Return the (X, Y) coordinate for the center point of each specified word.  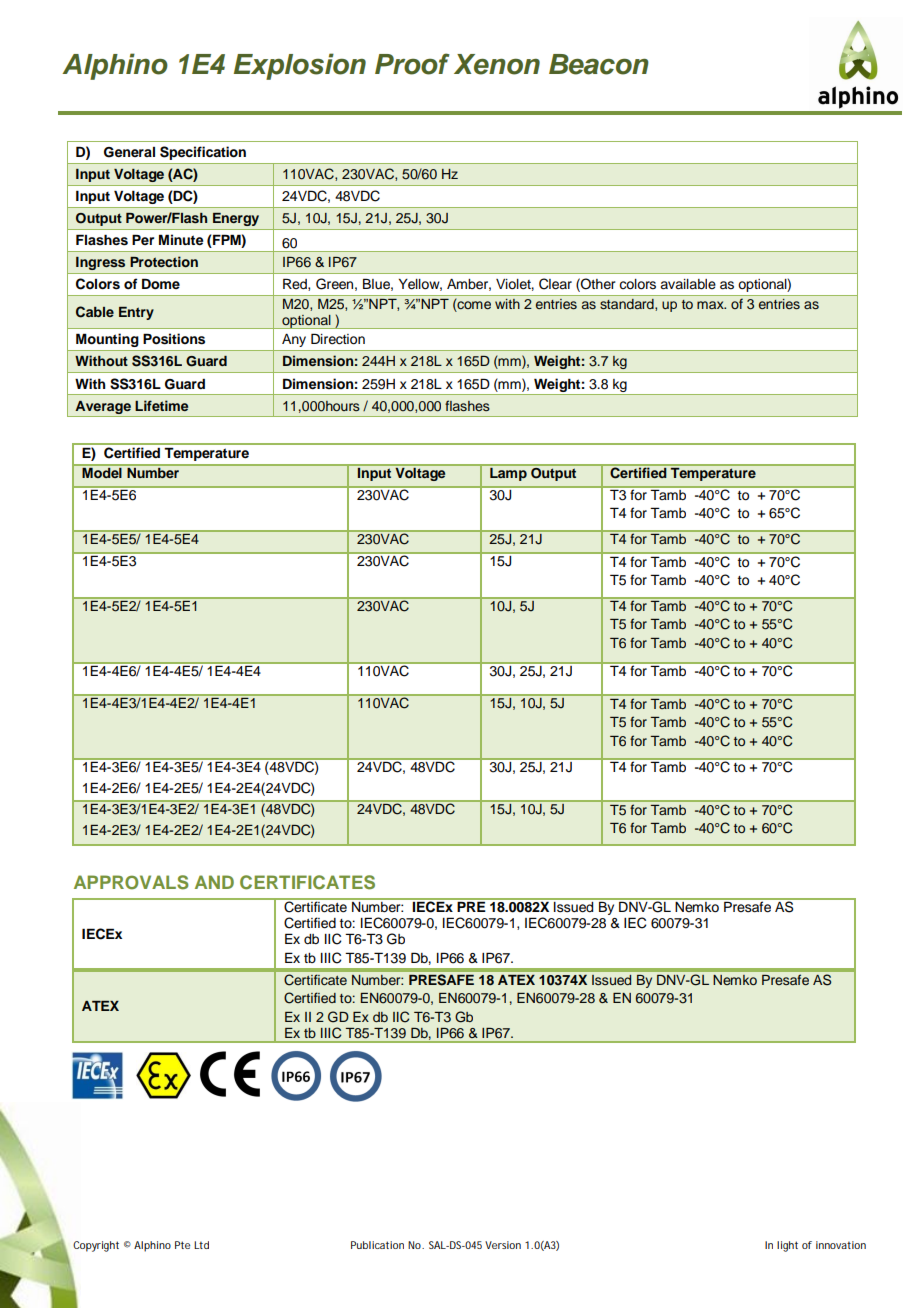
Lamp (508, 474)
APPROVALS (131, 882)
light (787, 1246)
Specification (203, 153)
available (688, 284)
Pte (182, 1245)
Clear (555, 284)
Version (503, 1245)
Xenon (497, 64)
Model (102, 473)
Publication (377, 1245)
